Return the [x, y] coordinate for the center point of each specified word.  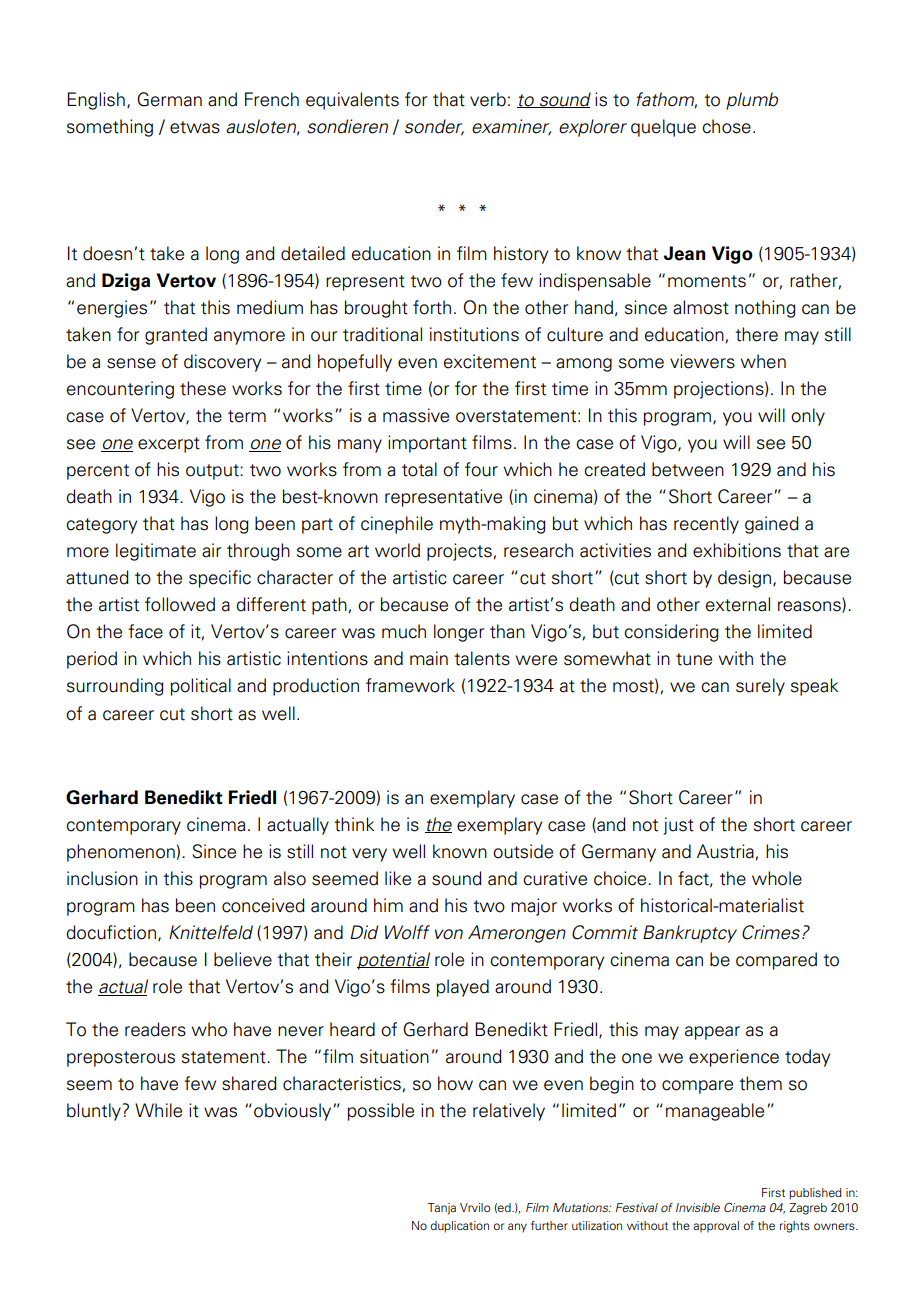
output [213, 472]
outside [523, 851]
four [481, 469]
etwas [195, 127]
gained [772, 525]
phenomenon [121, 853]
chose [726, 126]
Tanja [442, 1209]
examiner [511, 127]
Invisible [698, 1207]
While [158, 1110]
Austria [725, 851]
